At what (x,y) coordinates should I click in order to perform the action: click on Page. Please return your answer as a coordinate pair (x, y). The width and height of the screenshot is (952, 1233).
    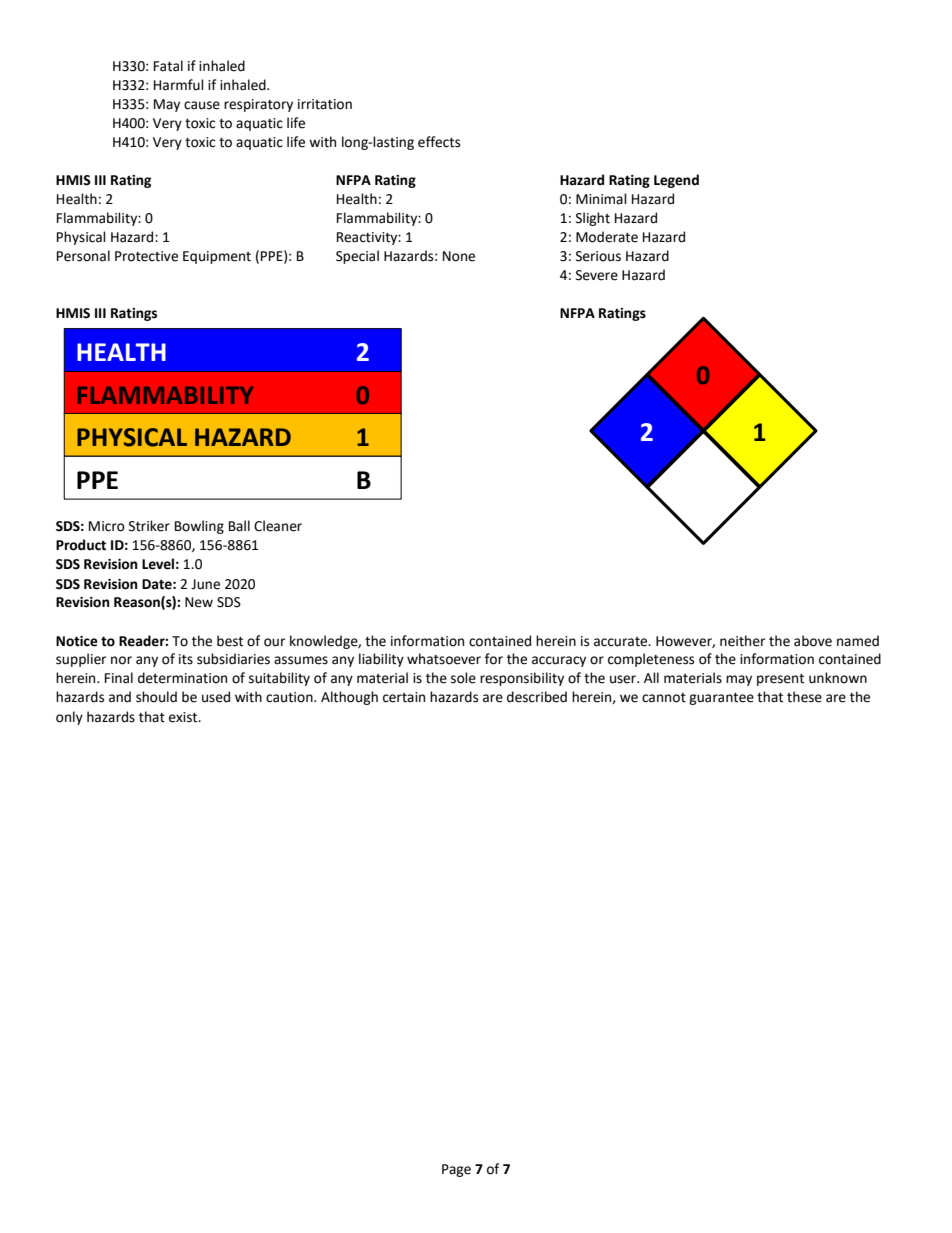
    Looking at the image, I should click on (456, 1170).
